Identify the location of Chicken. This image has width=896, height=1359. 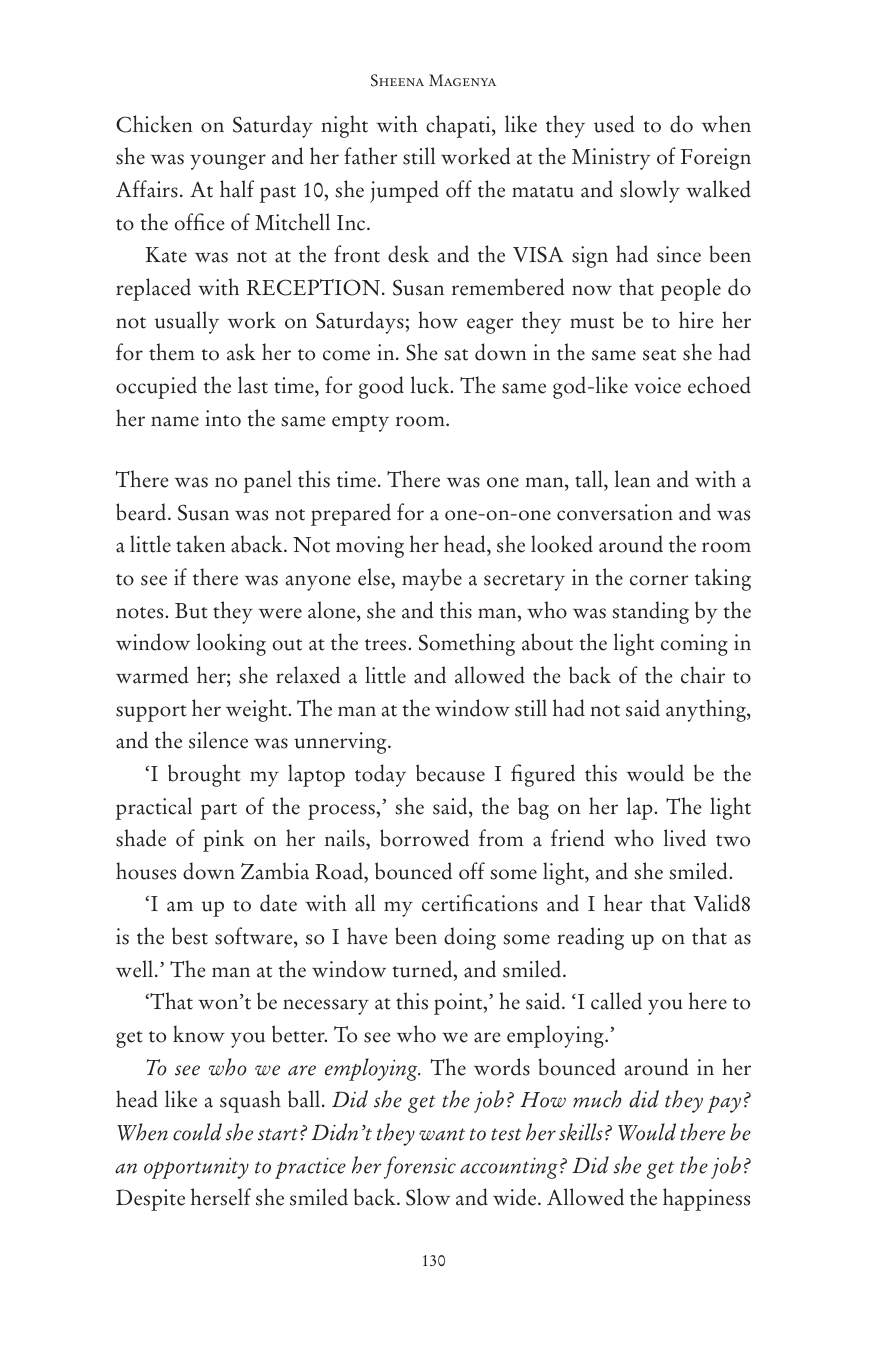
(154, 124).
